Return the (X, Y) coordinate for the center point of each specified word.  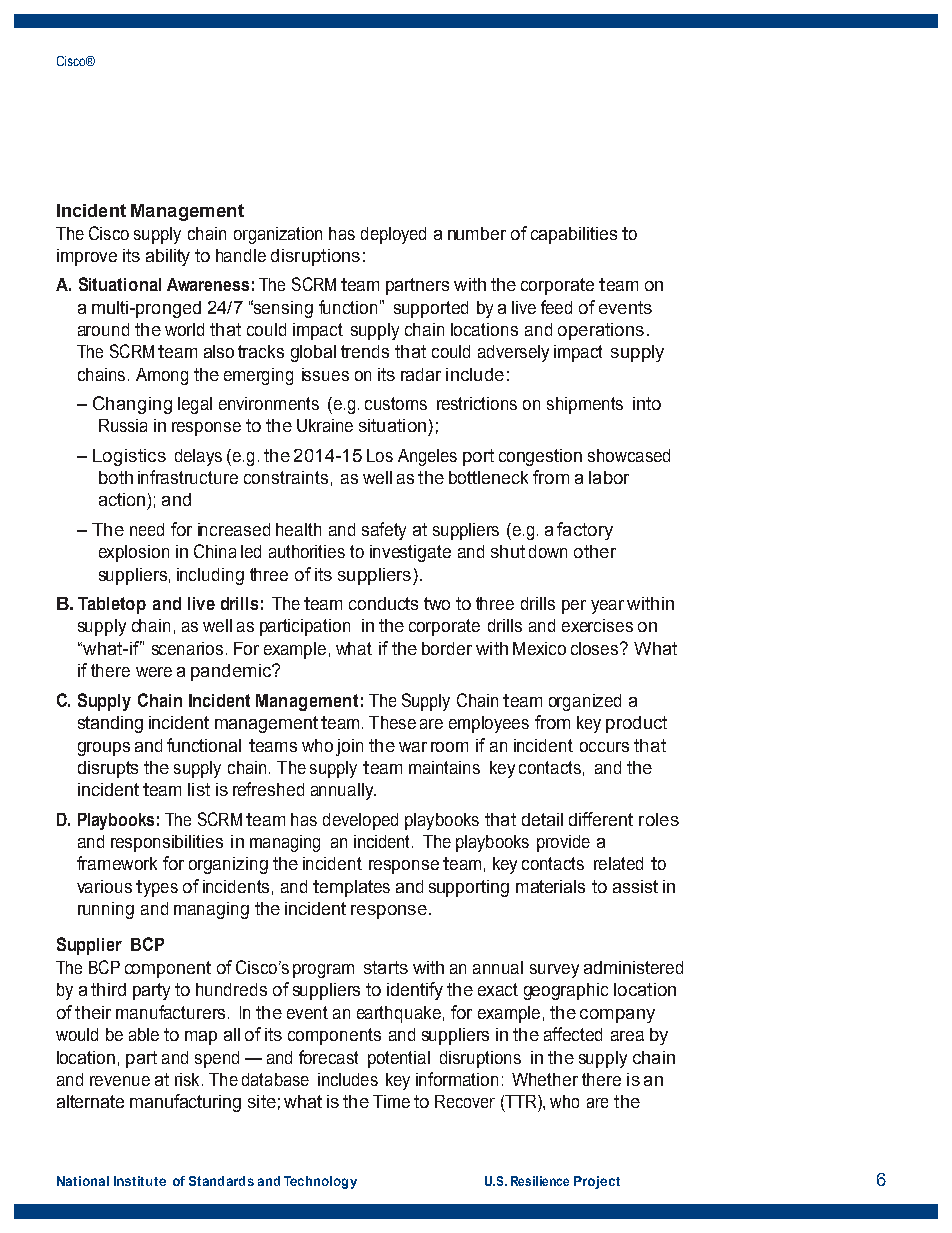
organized (585, 702)
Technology (320, 1182)
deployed (393, 235)
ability (168, 257)
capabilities (574, 235)
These (392, 722)
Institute (140, 1181)
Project (597, 1182)
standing (110, 724)
